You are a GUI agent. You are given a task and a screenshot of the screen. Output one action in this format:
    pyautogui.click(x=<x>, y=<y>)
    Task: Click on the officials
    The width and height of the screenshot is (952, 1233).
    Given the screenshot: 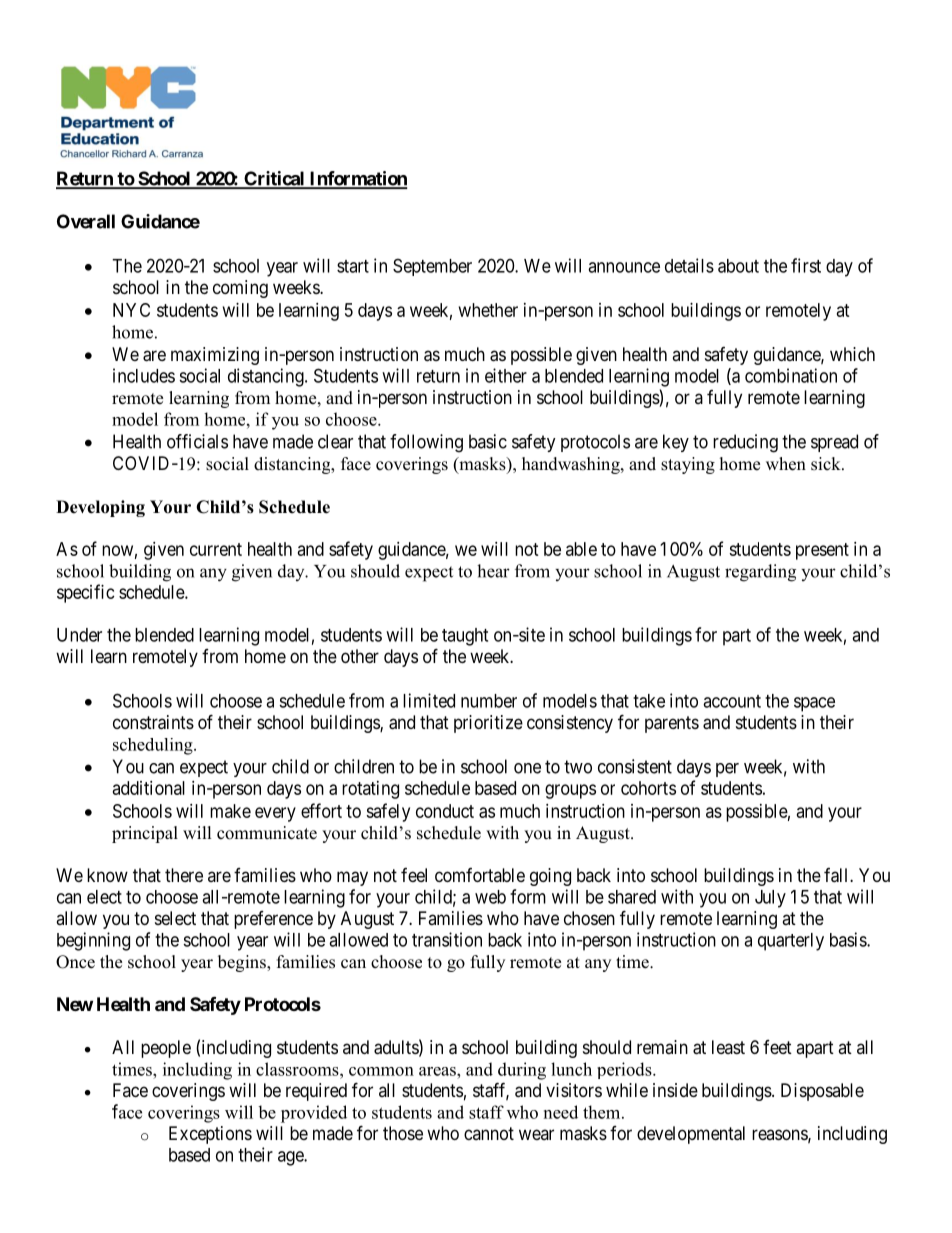 What is the action you would take?
    pyautogui.click(x=197, y=441)
